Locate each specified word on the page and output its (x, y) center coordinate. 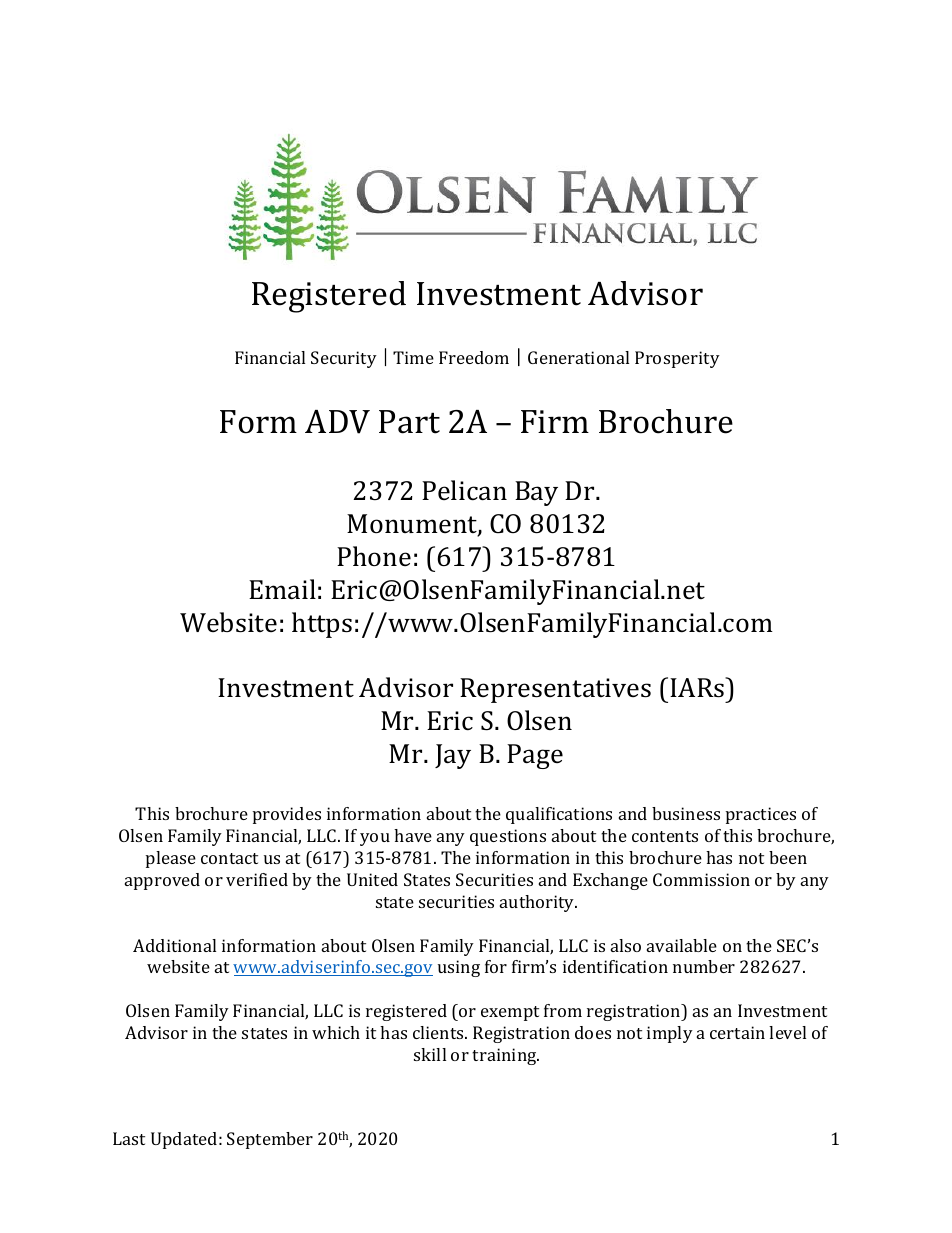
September (270, 1140)
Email (282, 589)
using (459, 968)
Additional (174, 945)
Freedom (474, 357)
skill (430, 1054)
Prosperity (677, 359)
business (686, 813)
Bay (536, 493)
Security (344, 359)
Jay (453, 756)
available (682, 945)
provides (287, 815)
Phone (374, 556)
